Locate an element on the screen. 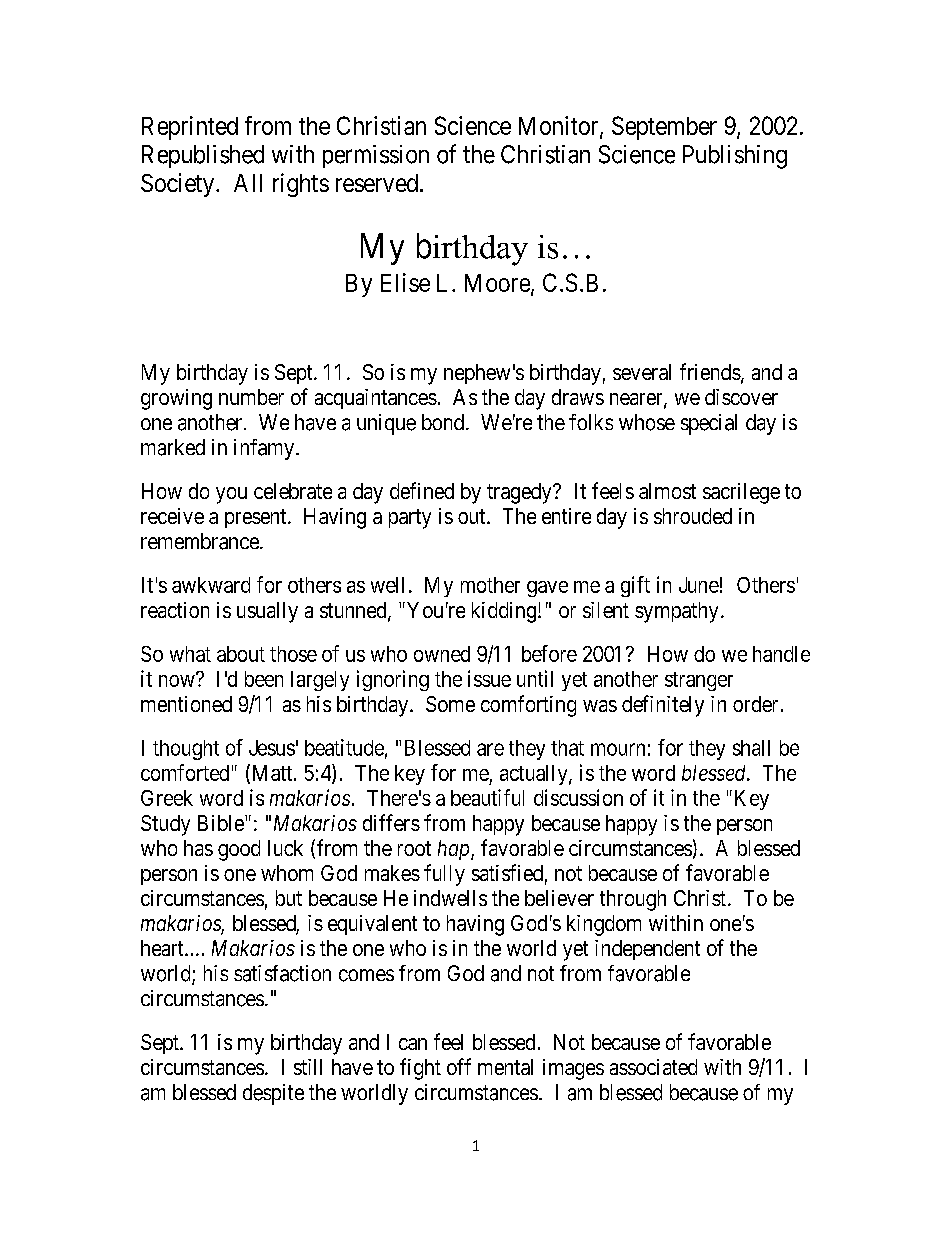 The height and width of the screenshot is (1233, 952). Publishing is located at coordinates (735, 157).
